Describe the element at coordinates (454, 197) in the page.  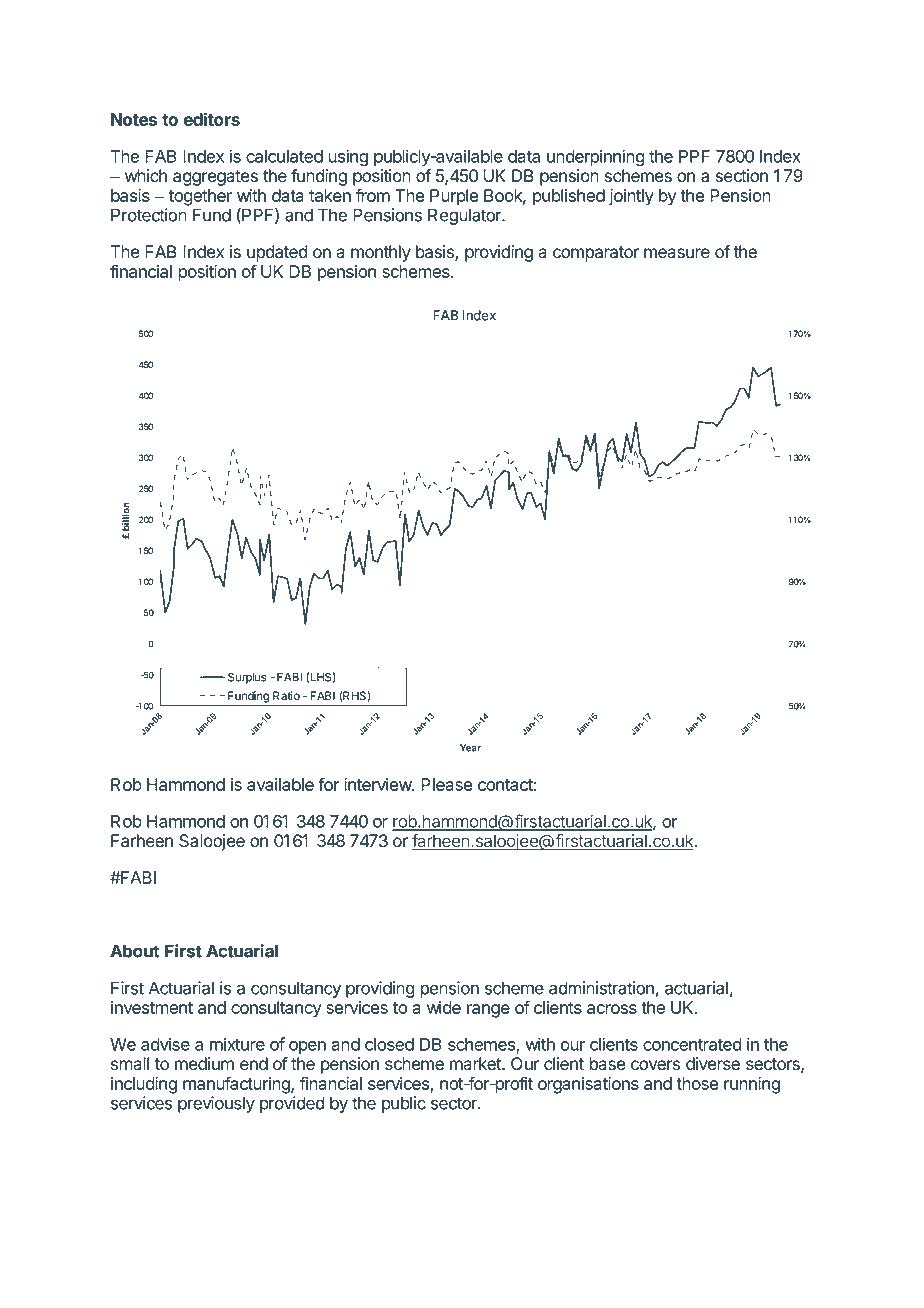
I see `Purple` at that location.
